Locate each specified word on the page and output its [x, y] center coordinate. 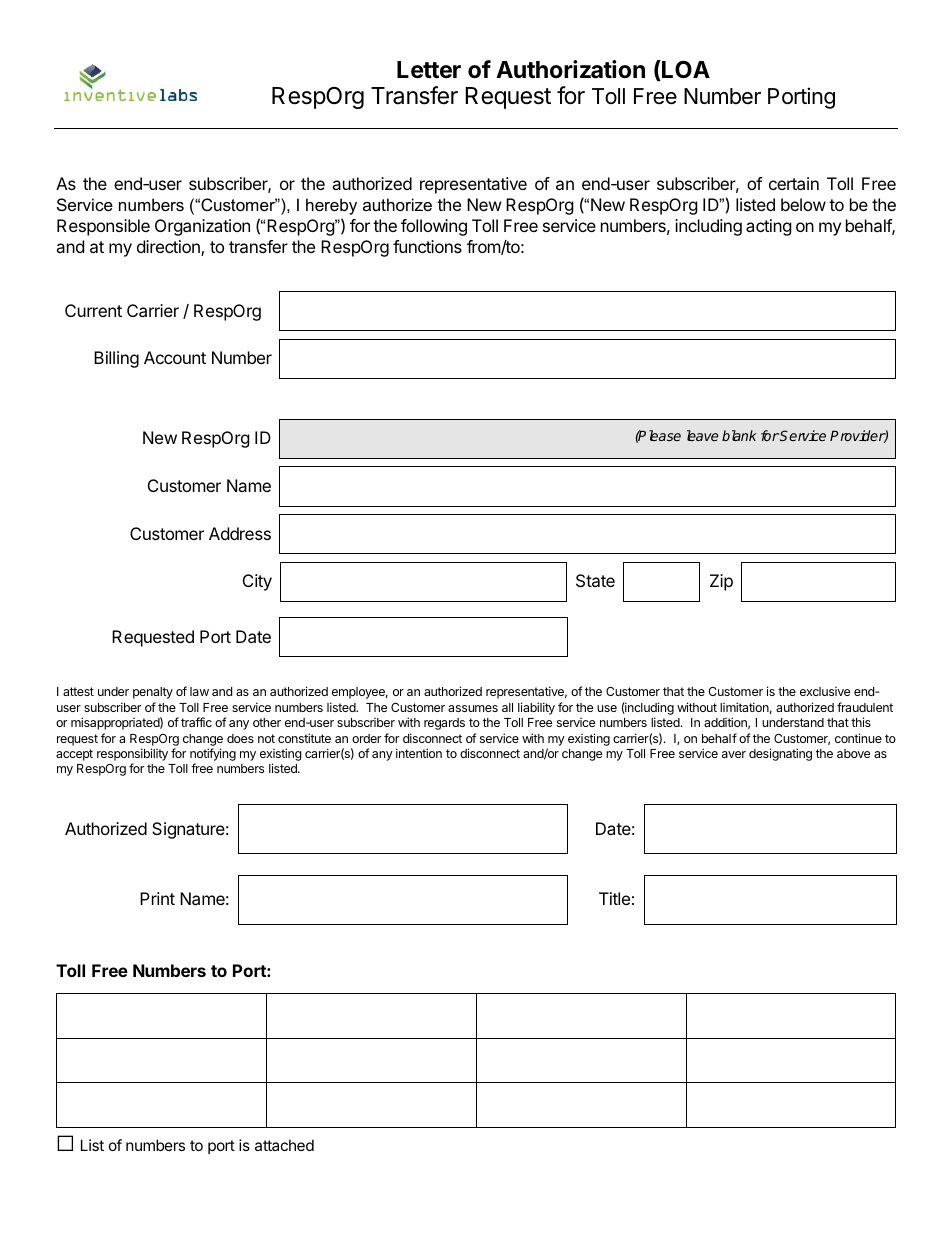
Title [614, 898]
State [595, 580]
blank [739, 435]
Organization [202, 227]
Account [175, 357]
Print [157, 898]
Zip [721, 582]
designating [780, 754]
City [257, 582]
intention [419, 753]
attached [284, 1145]
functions [427, 246]
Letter [429, 70]
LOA [685, 70]
